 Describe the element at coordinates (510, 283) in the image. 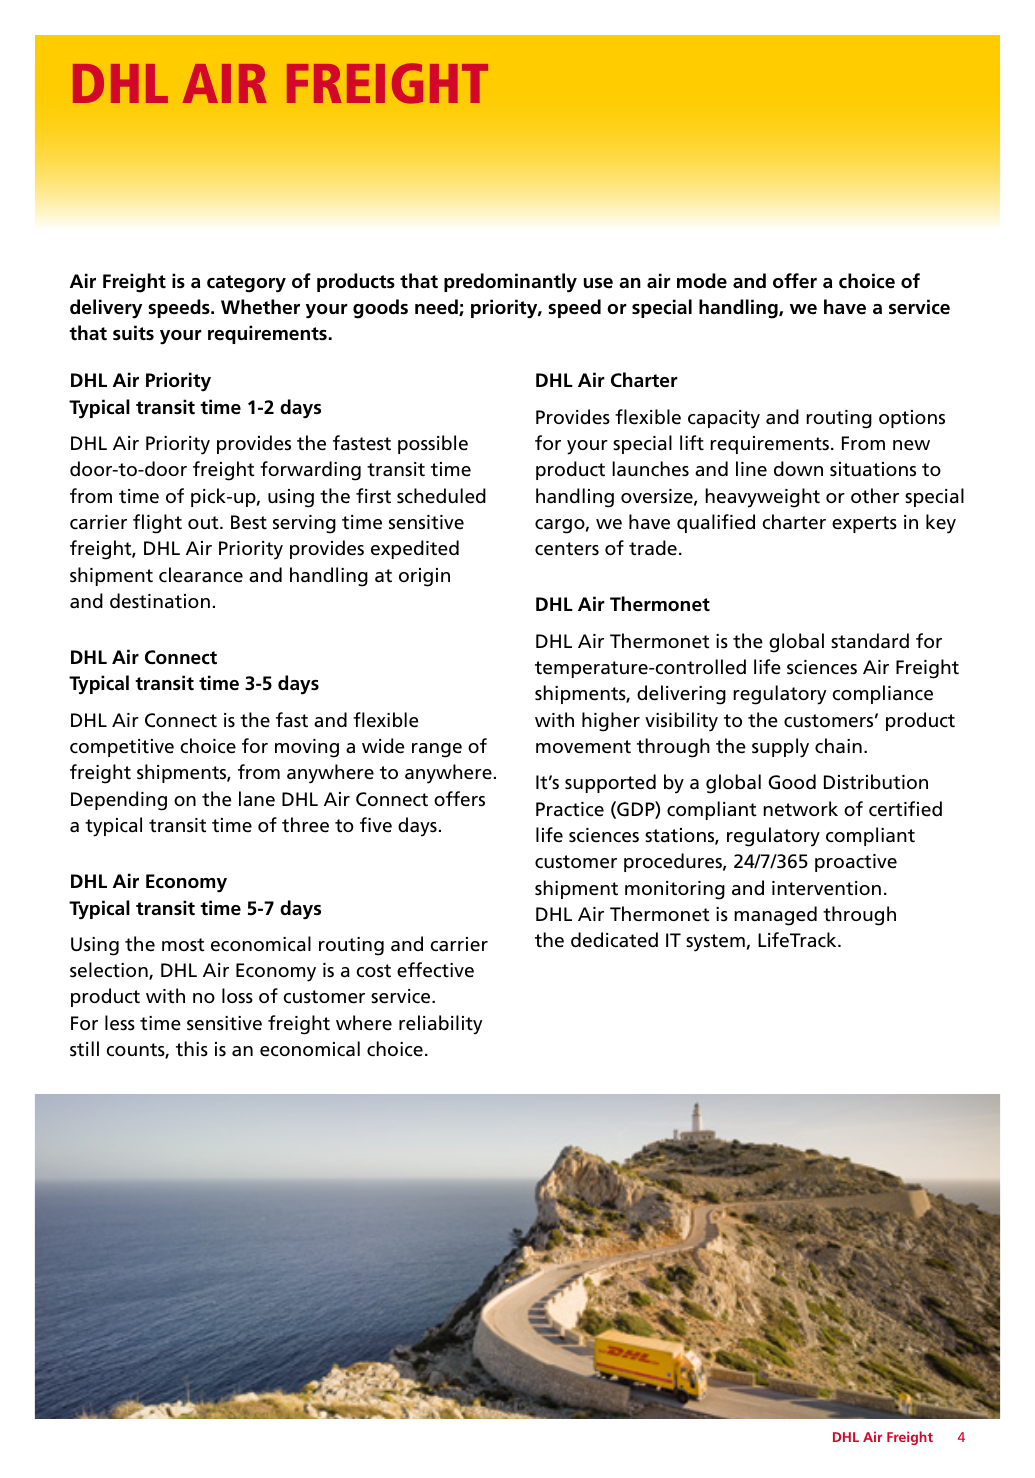

I see `predominantly` at that location.
